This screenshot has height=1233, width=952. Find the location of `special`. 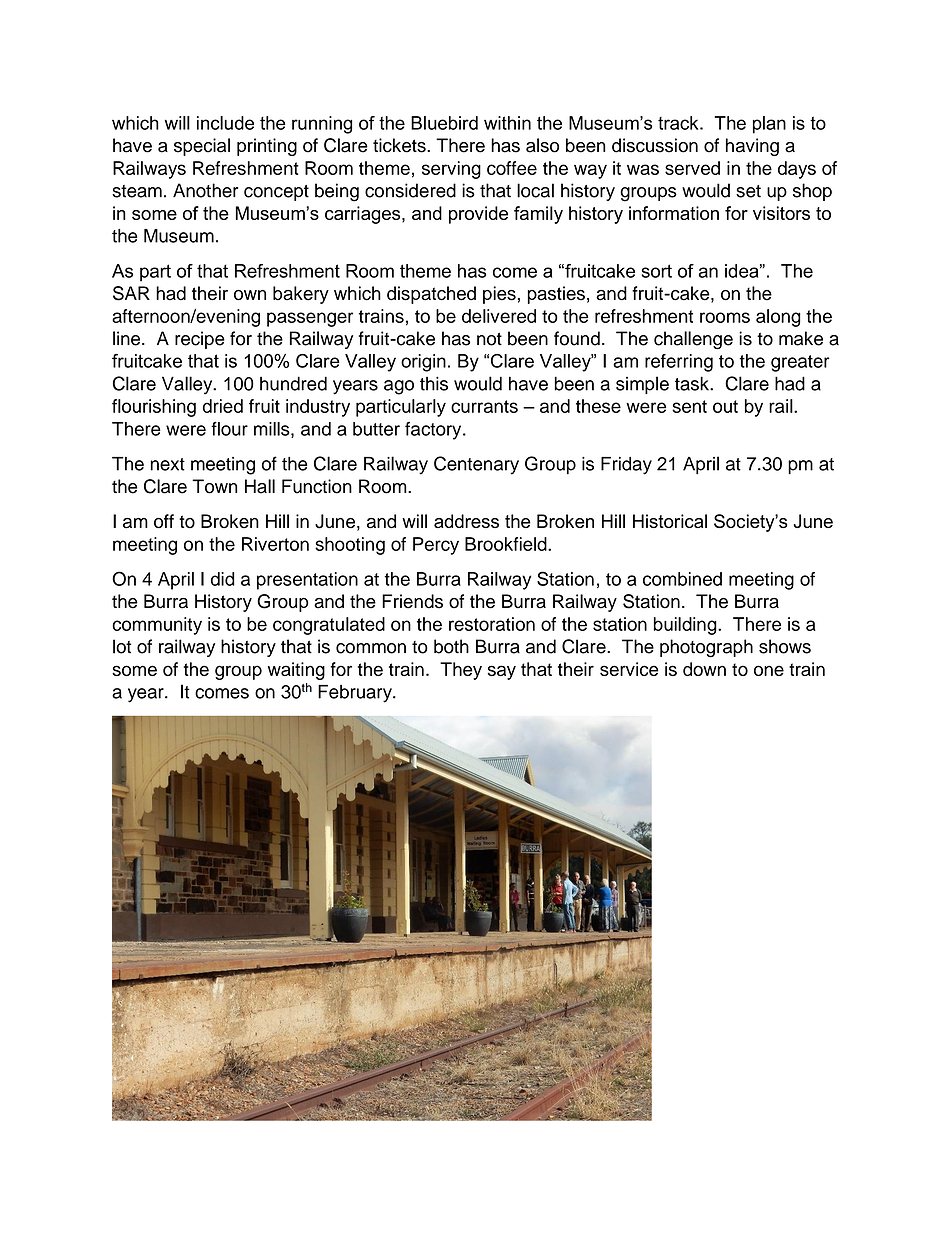

special is located at coordinates (202, 147).
